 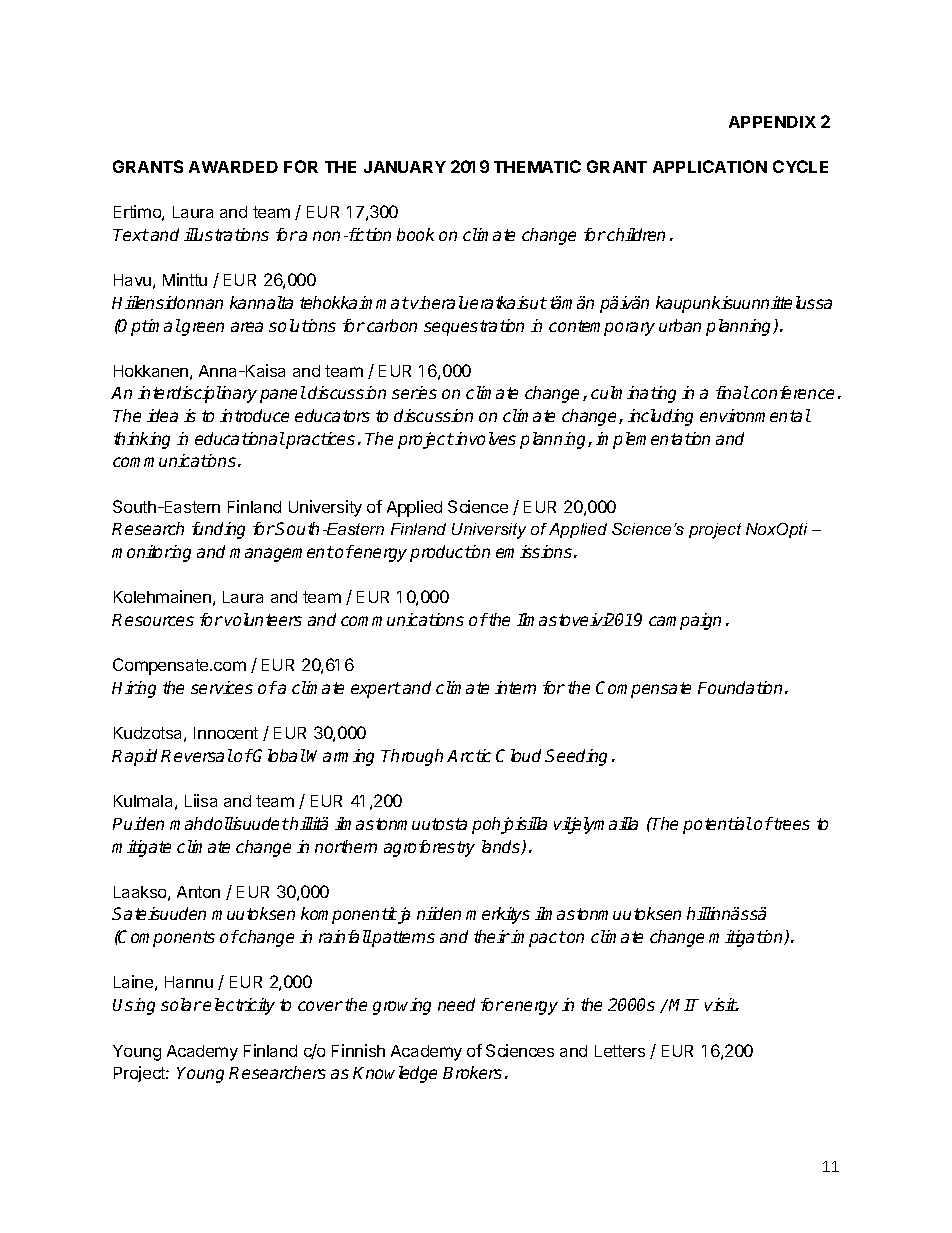 I want to click on Anton, so click(x=198, y=892).
